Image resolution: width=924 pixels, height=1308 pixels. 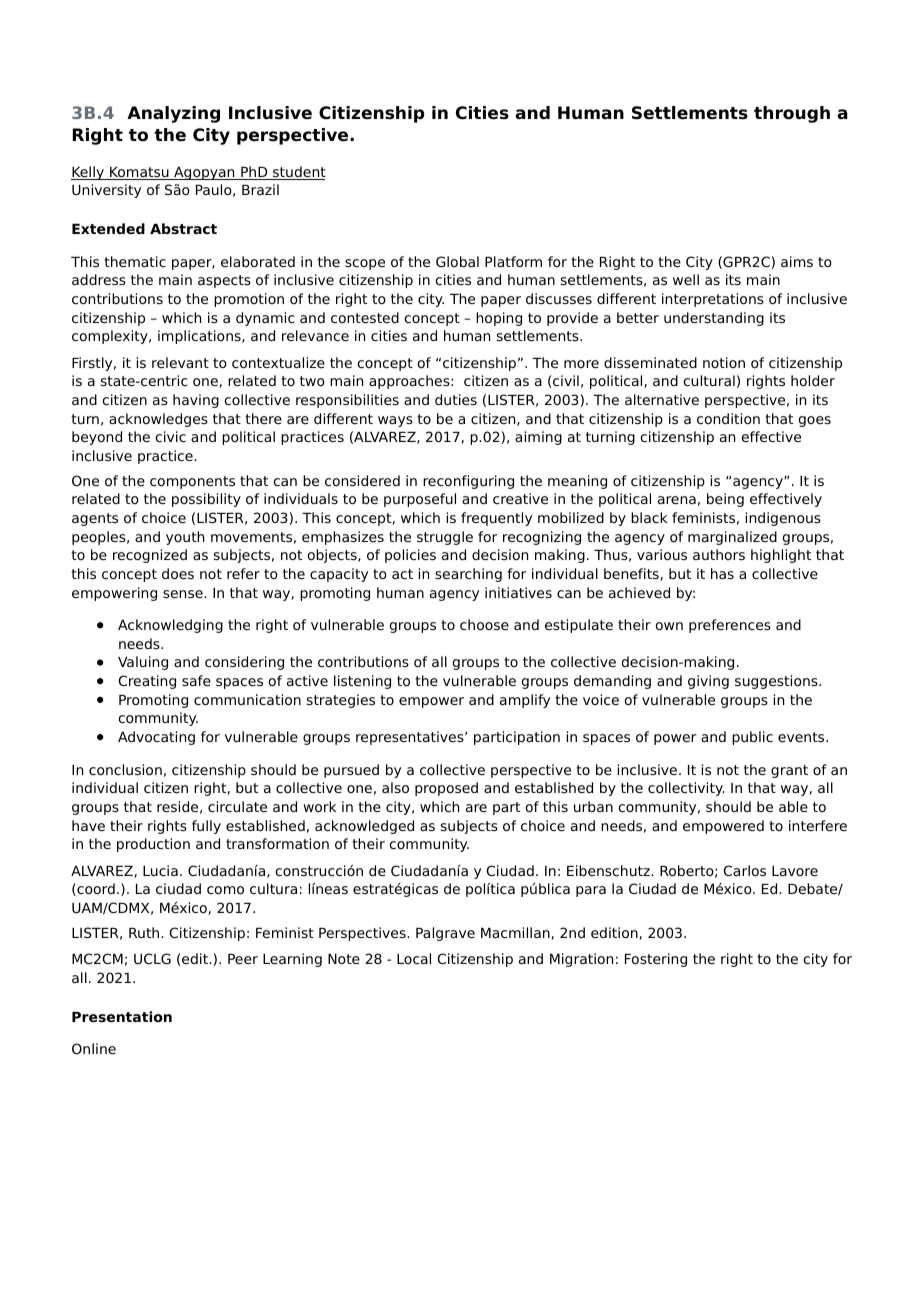 What do you see at coordinates (298, 173) in the document?
I see `student` at bounding box center [298, 173].
